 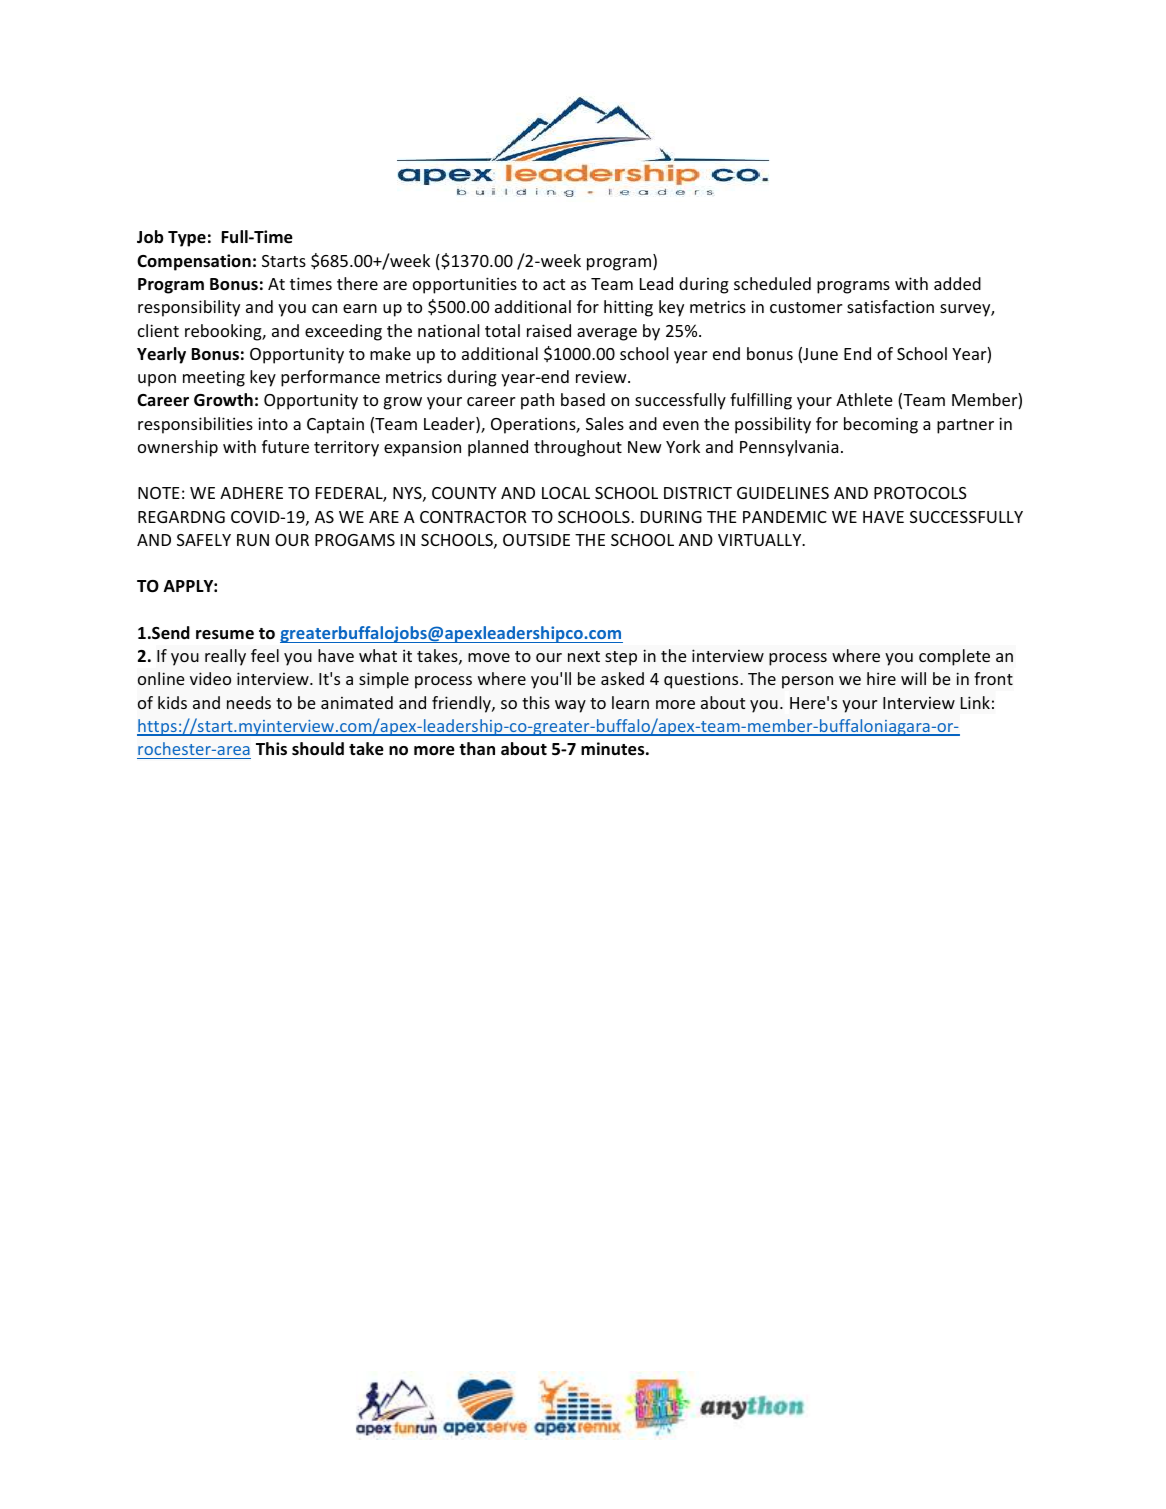 I want to click on Compensation, so click(x=194, y=262).
